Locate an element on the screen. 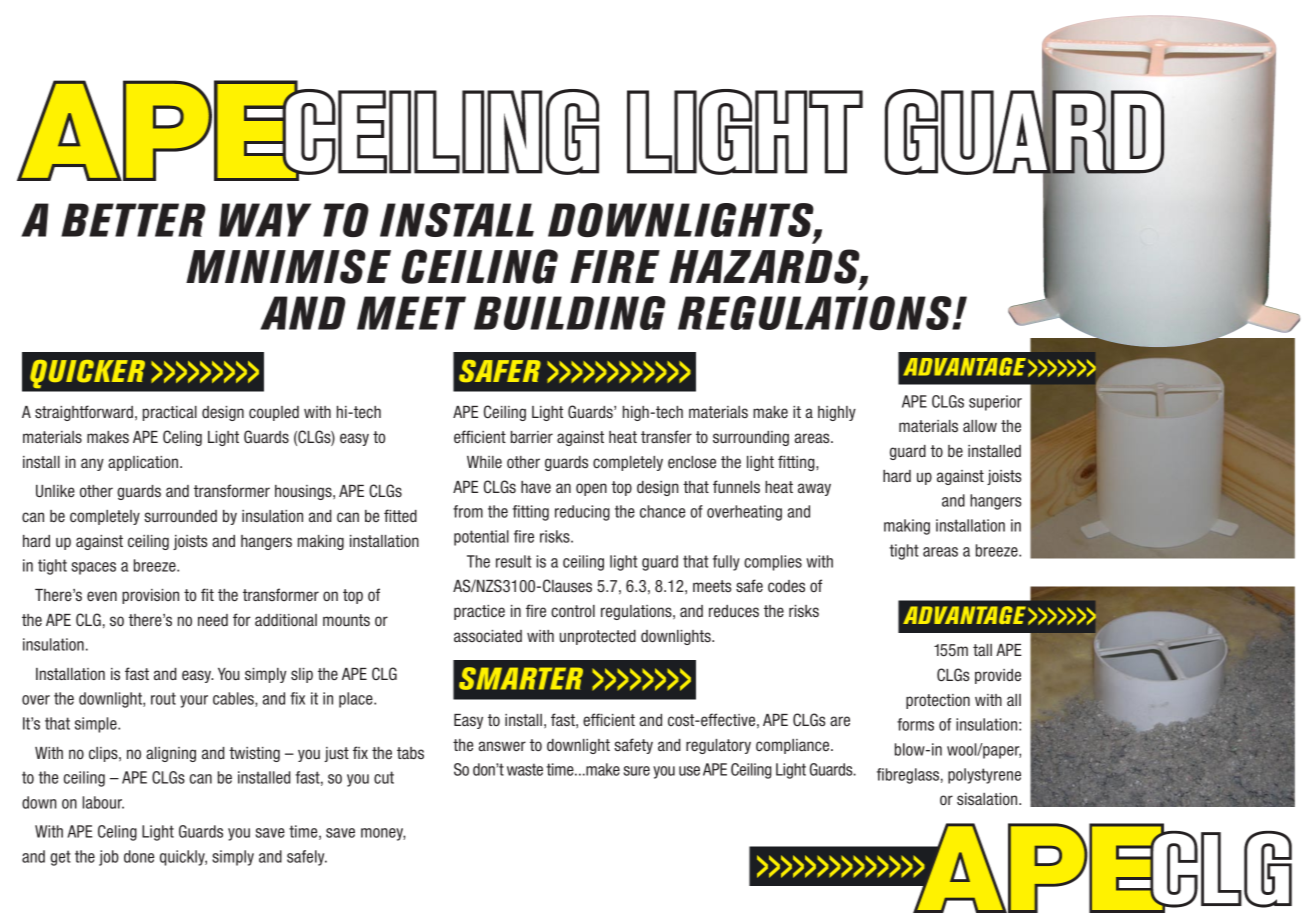 This screenshot has height=924, width=1308. practical is located at coordinates (170, 413).
